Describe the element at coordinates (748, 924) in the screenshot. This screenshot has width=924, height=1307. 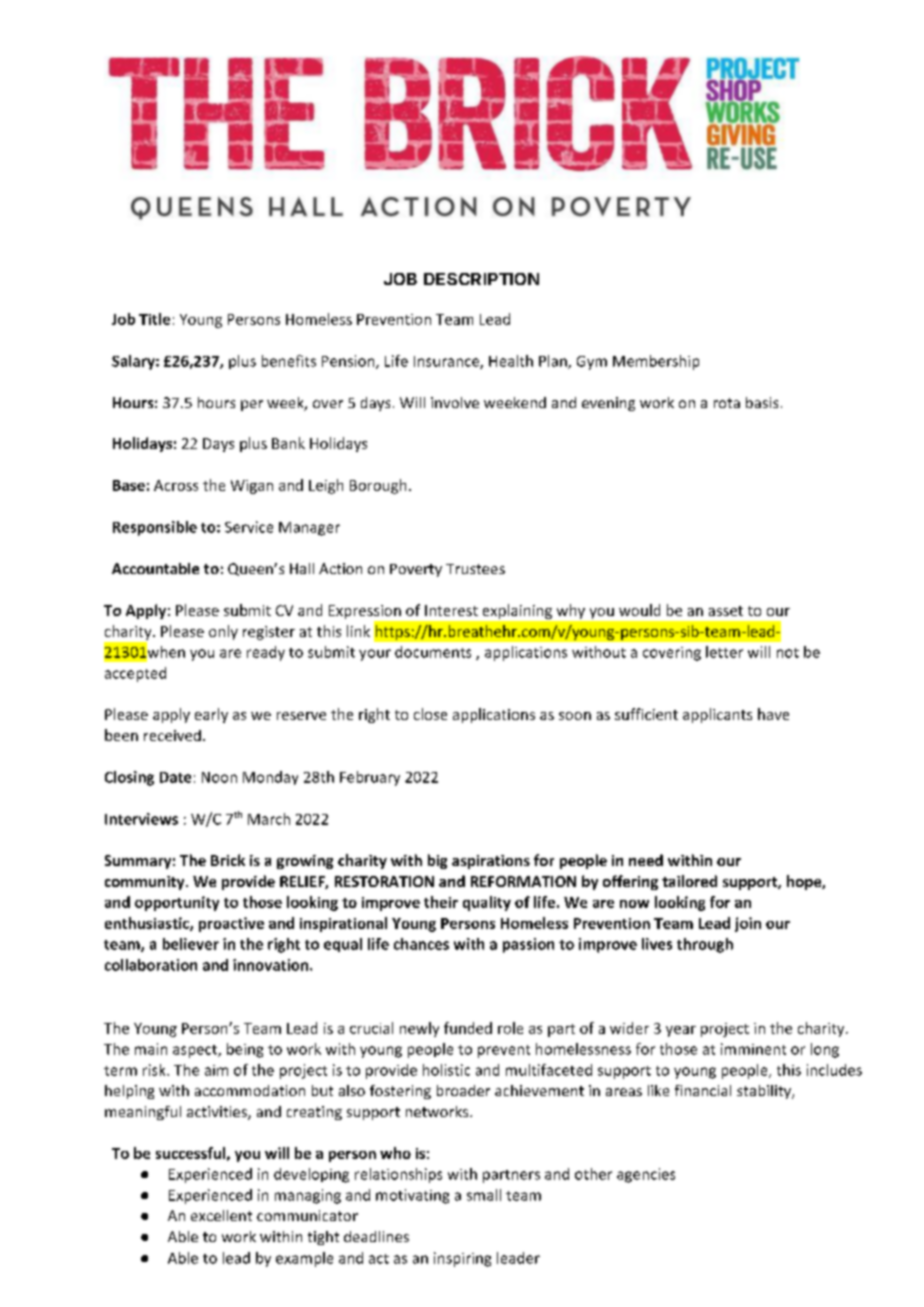
I see `join` at that location.
